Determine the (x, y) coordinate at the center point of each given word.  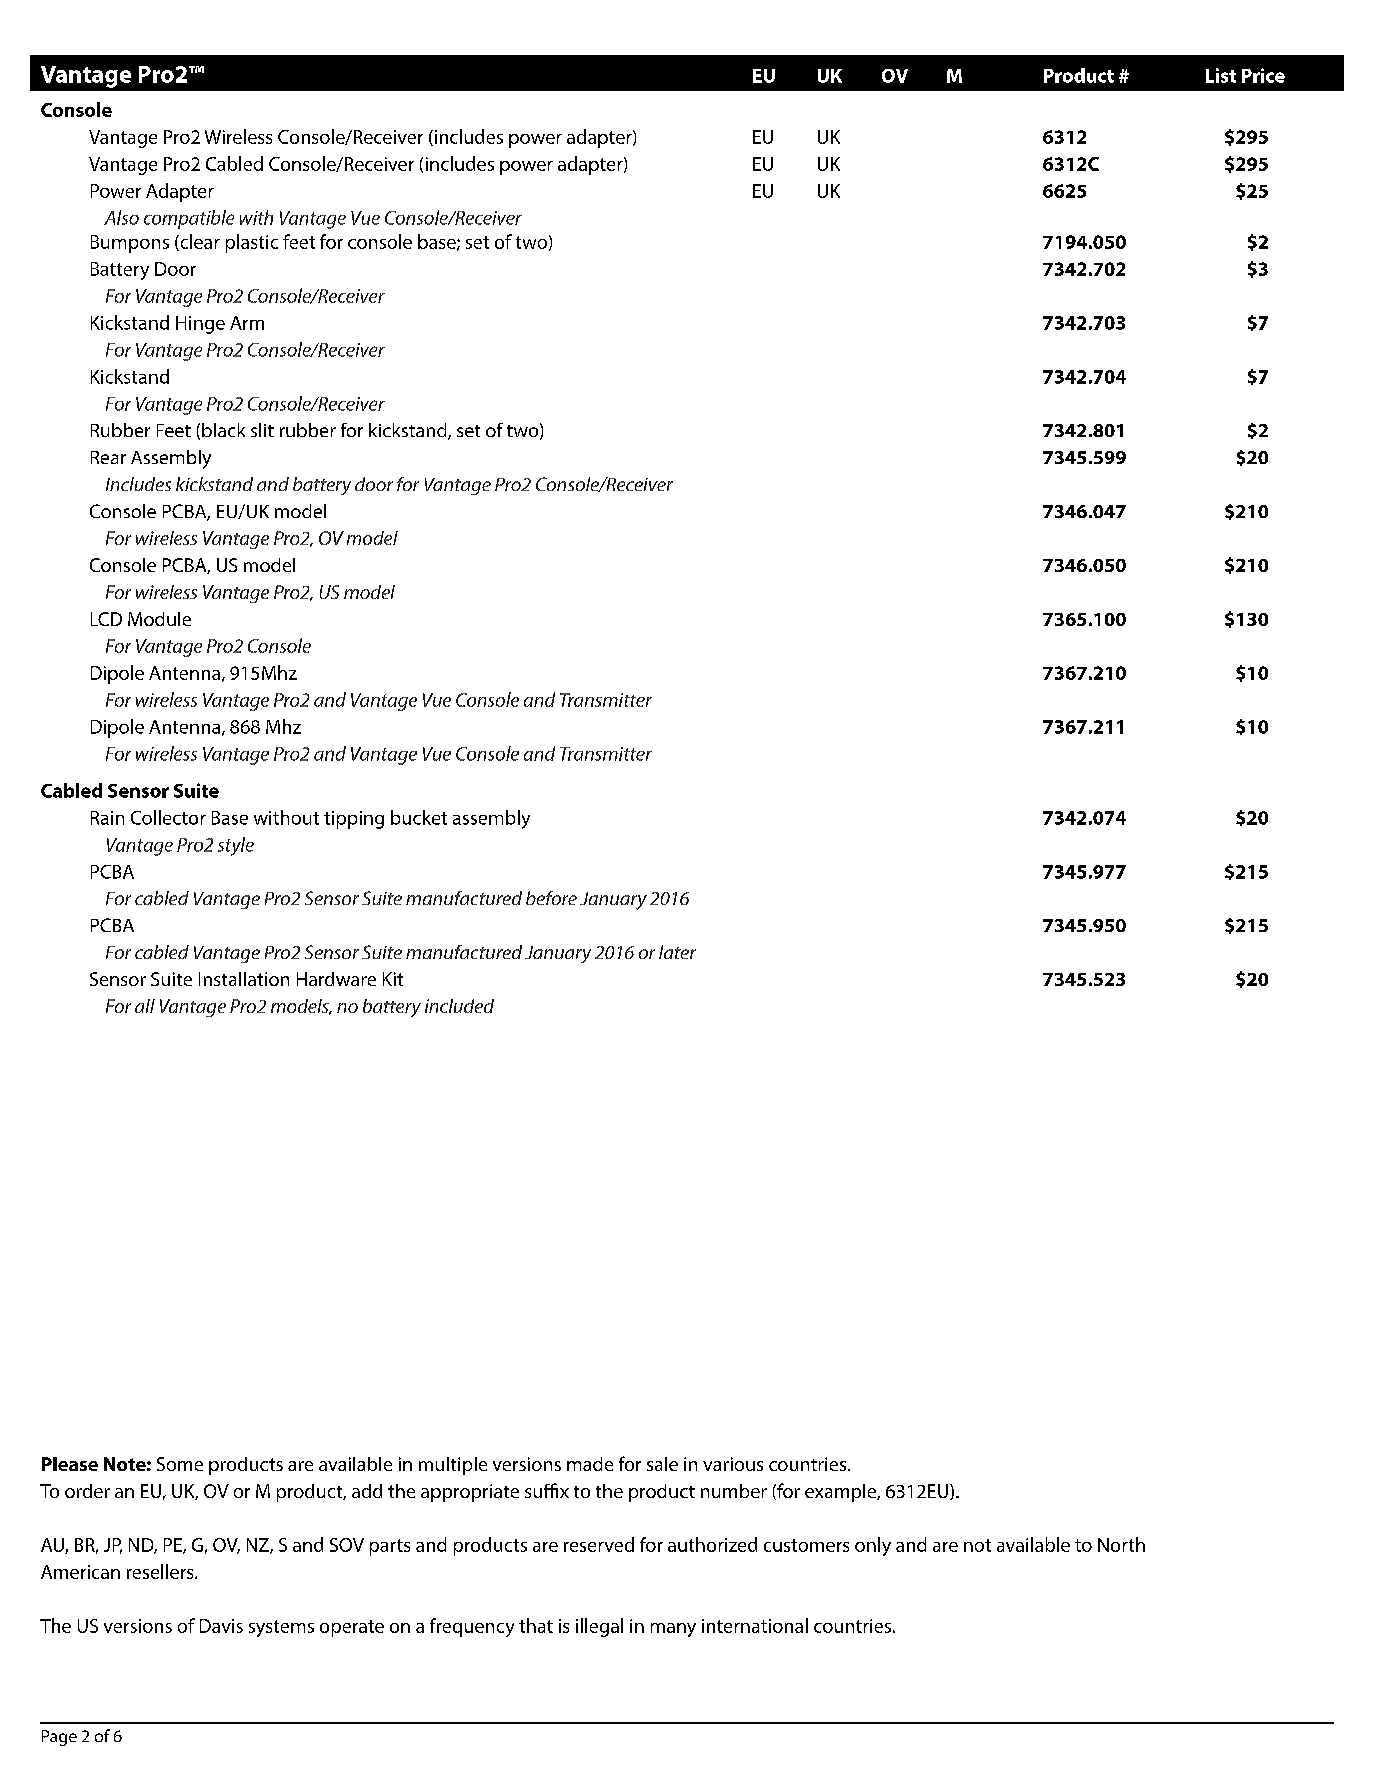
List (1221, 75)
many (673, 1630)
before (551, 898)
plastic (252, 243)
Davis (221, 1626)
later (677, 952)
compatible (189, 219)
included (459, 1006)
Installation (244, 979)
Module (159, 619)
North (1121, 1544)
